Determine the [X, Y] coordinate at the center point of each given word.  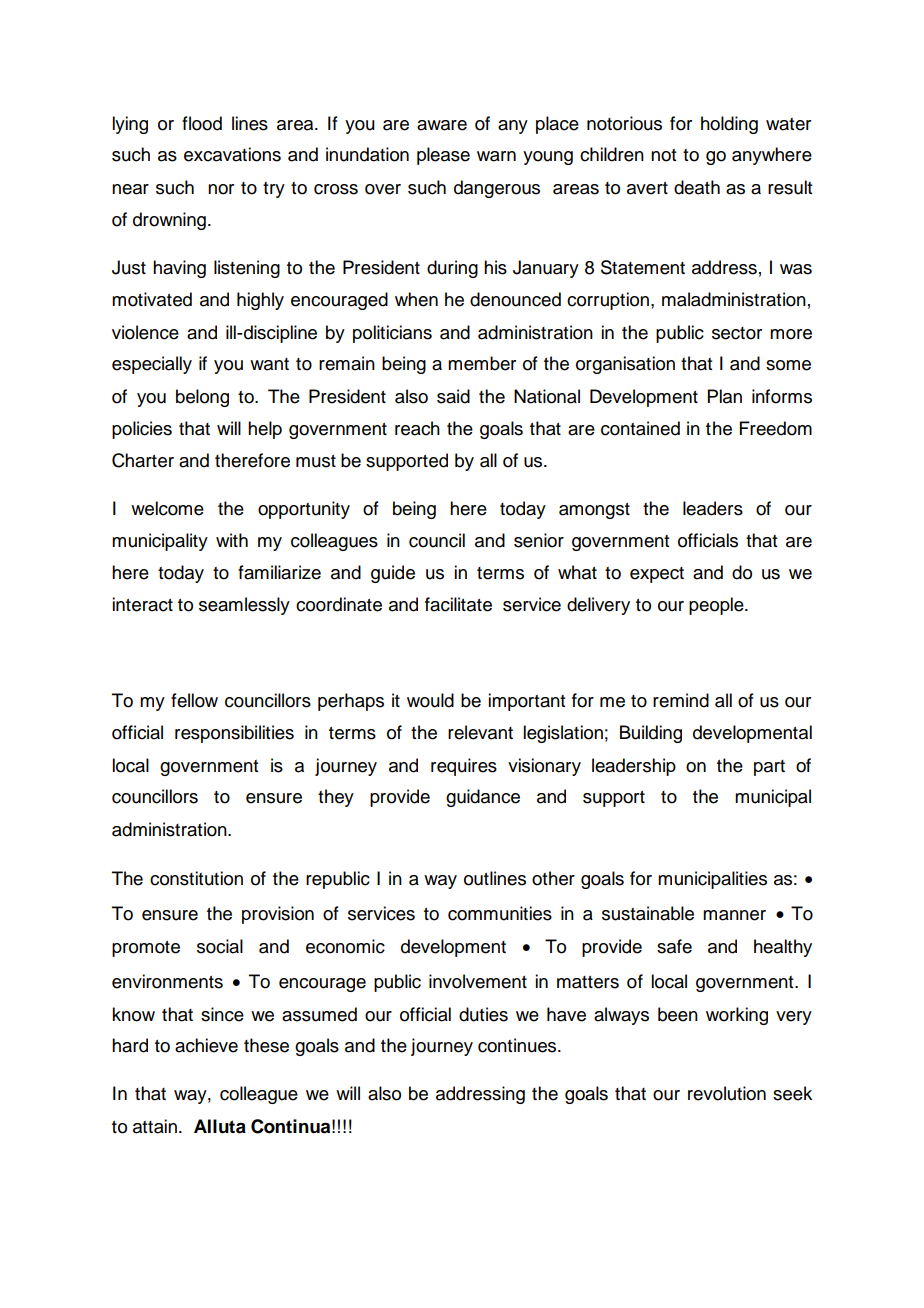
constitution [196, 878]
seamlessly [244, 606]
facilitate [458, 604]
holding [729, 125]
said [453, 396]
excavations [232, 154]
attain [155, 1126]
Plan [725, 396]
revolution [727, 1093]
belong [202, 398]
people [717, 606]
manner [734, 915]
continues [518, 1045]
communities [500, 913]
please [443, 156]
